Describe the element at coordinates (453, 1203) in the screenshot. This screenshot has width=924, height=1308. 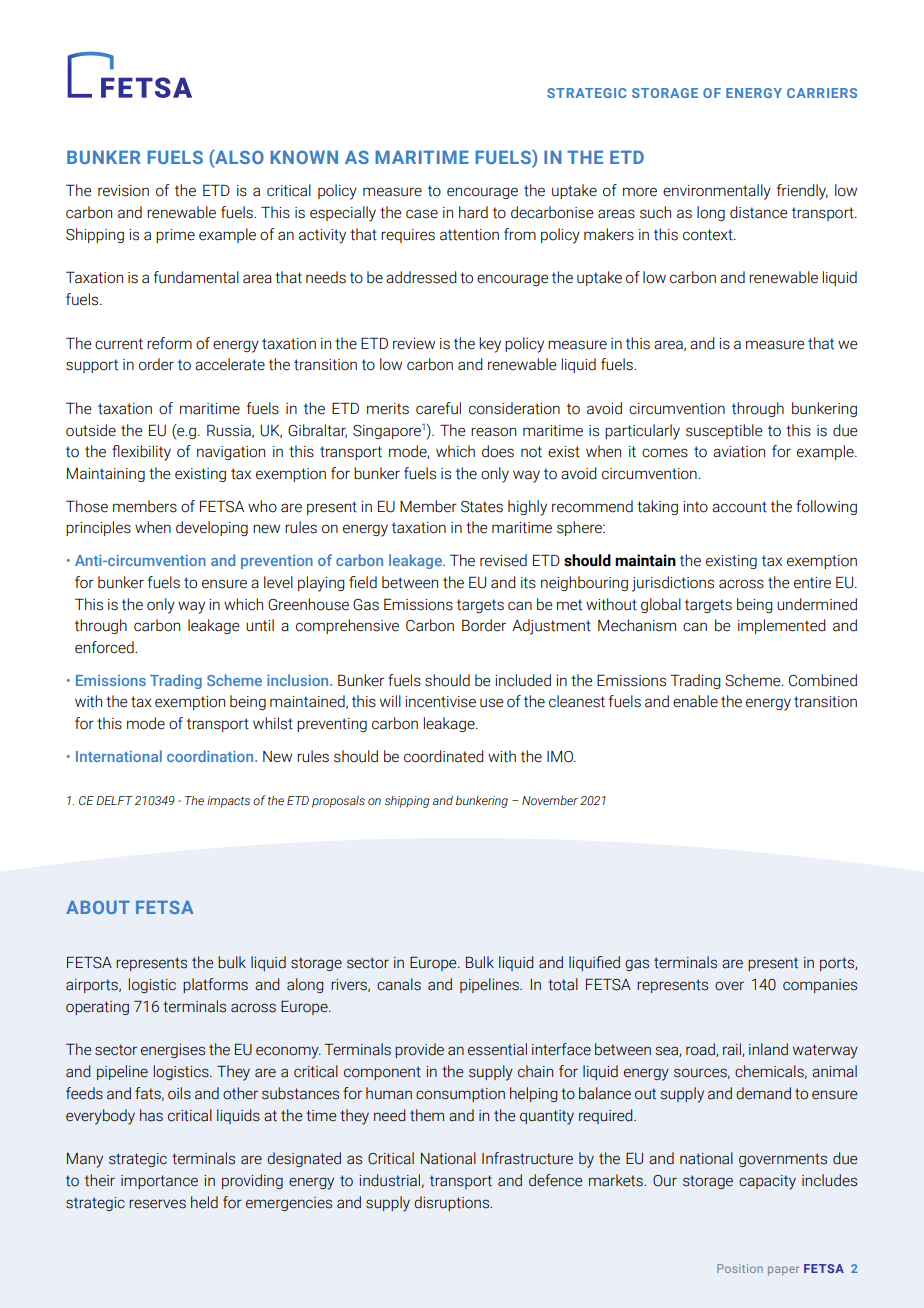
I see `disruptions` at that location.
